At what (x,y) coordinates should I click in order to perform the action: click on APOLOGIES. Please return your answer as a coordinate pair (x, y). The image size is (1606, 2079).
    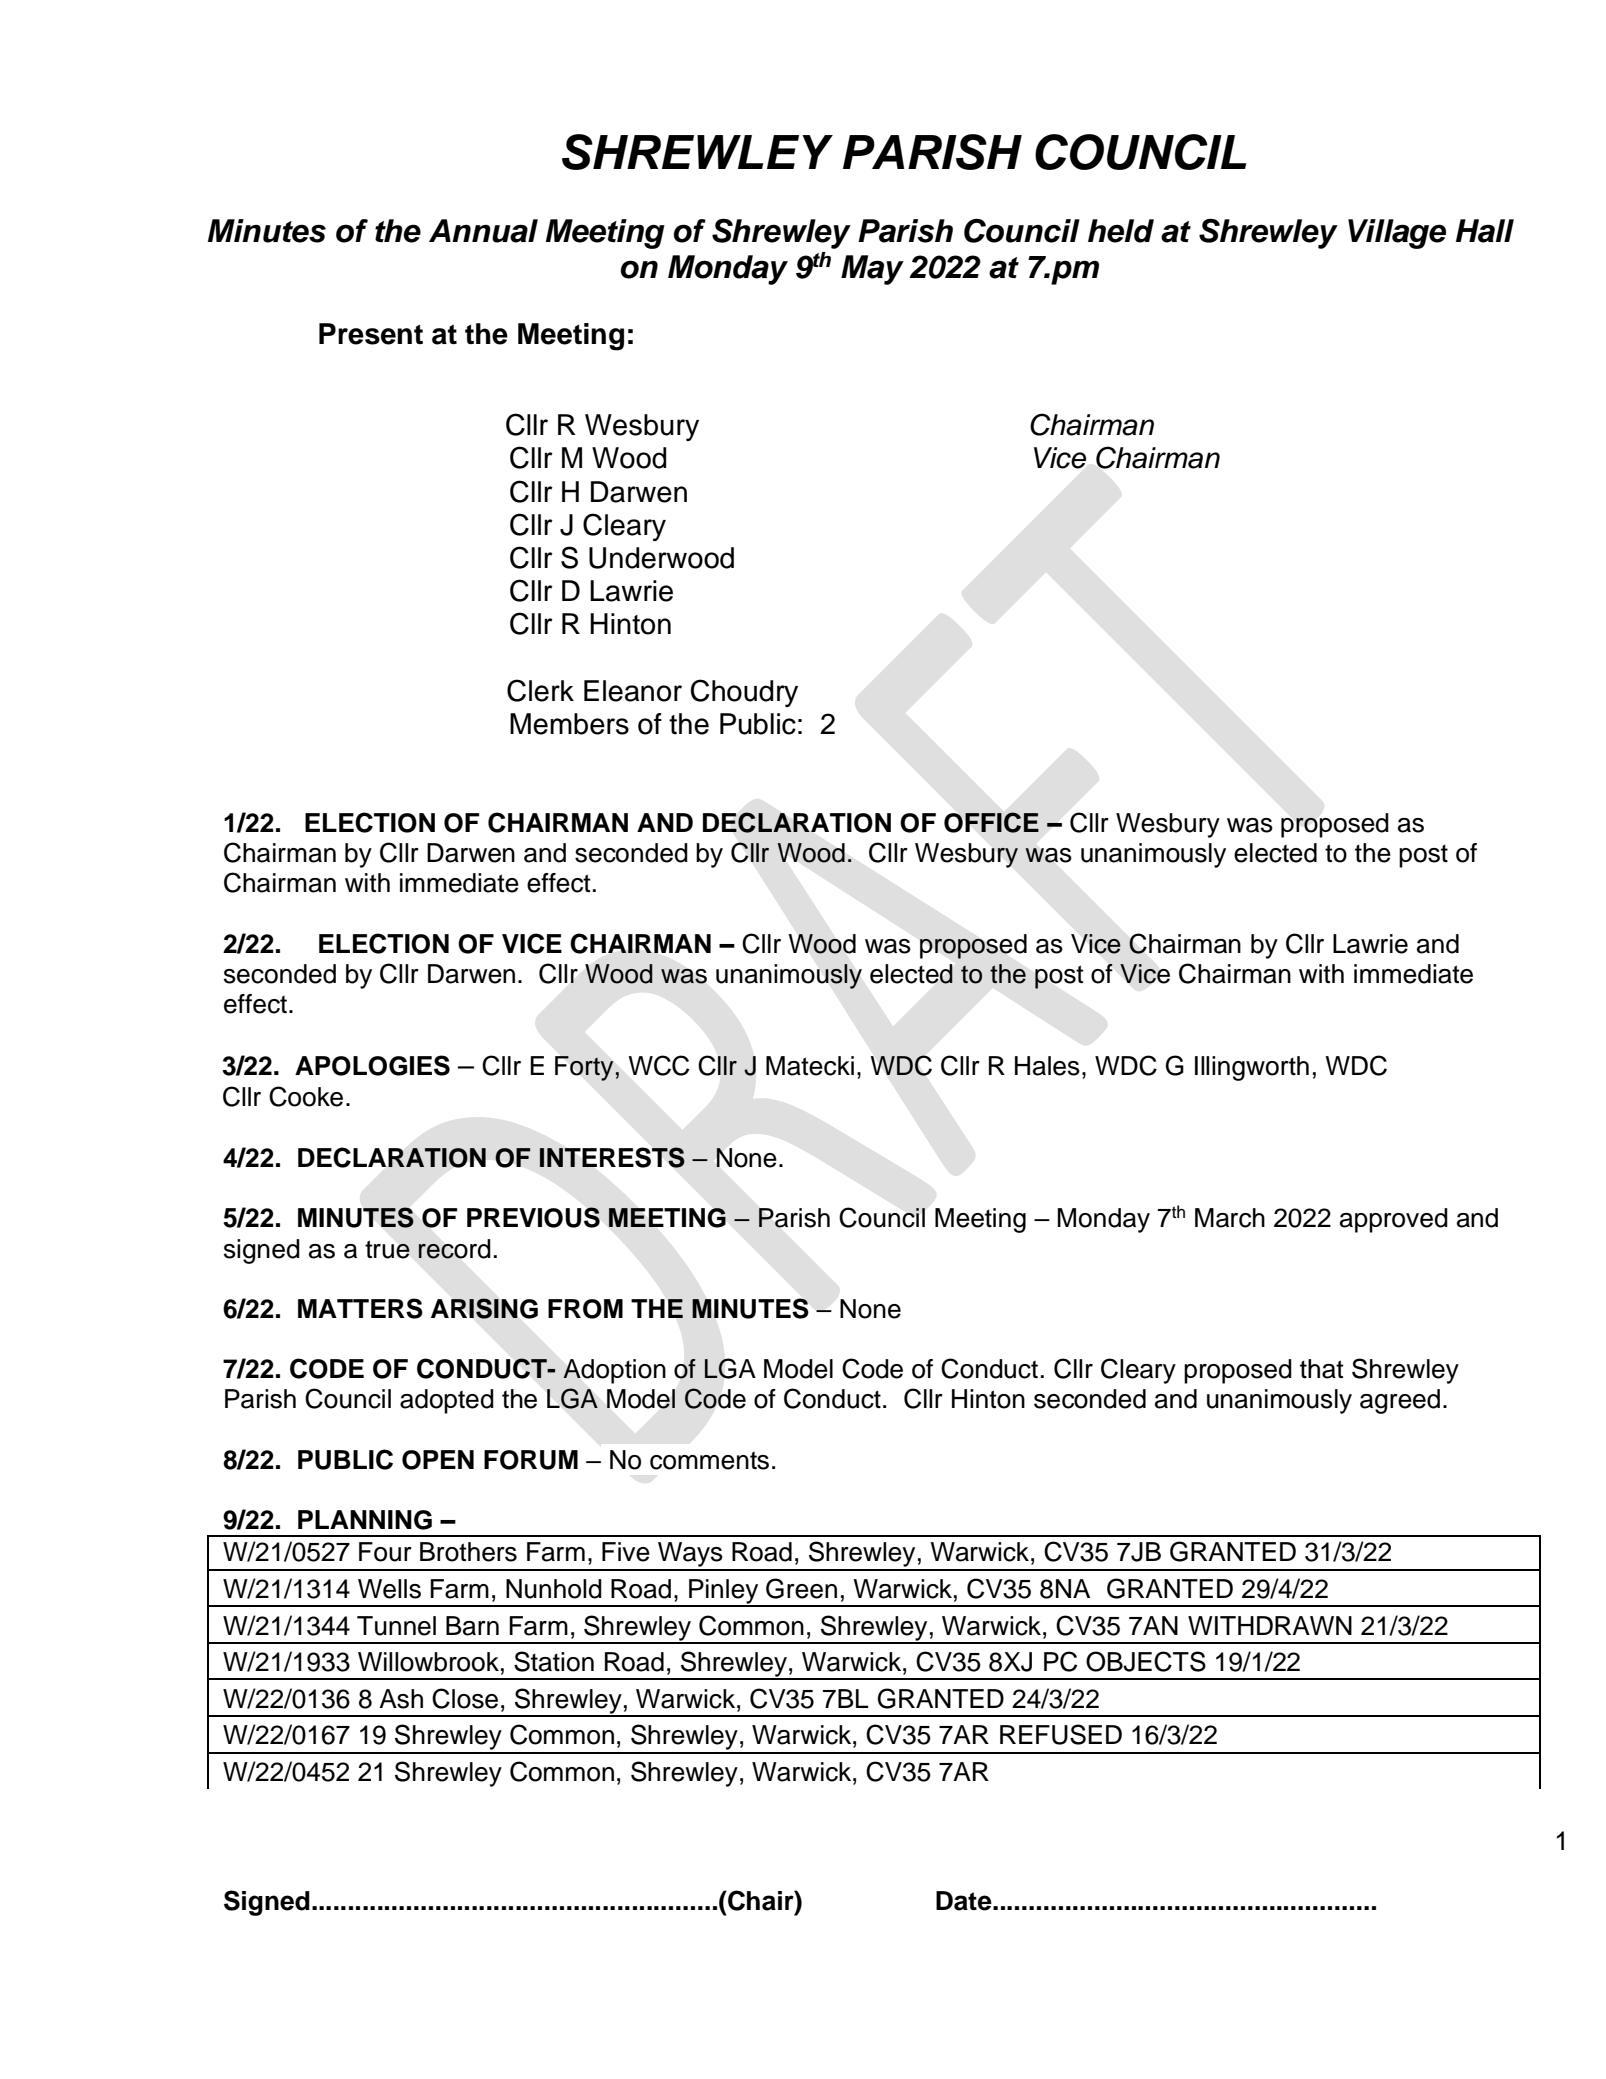
    Looking at the image, I should click on (372, 1065).
